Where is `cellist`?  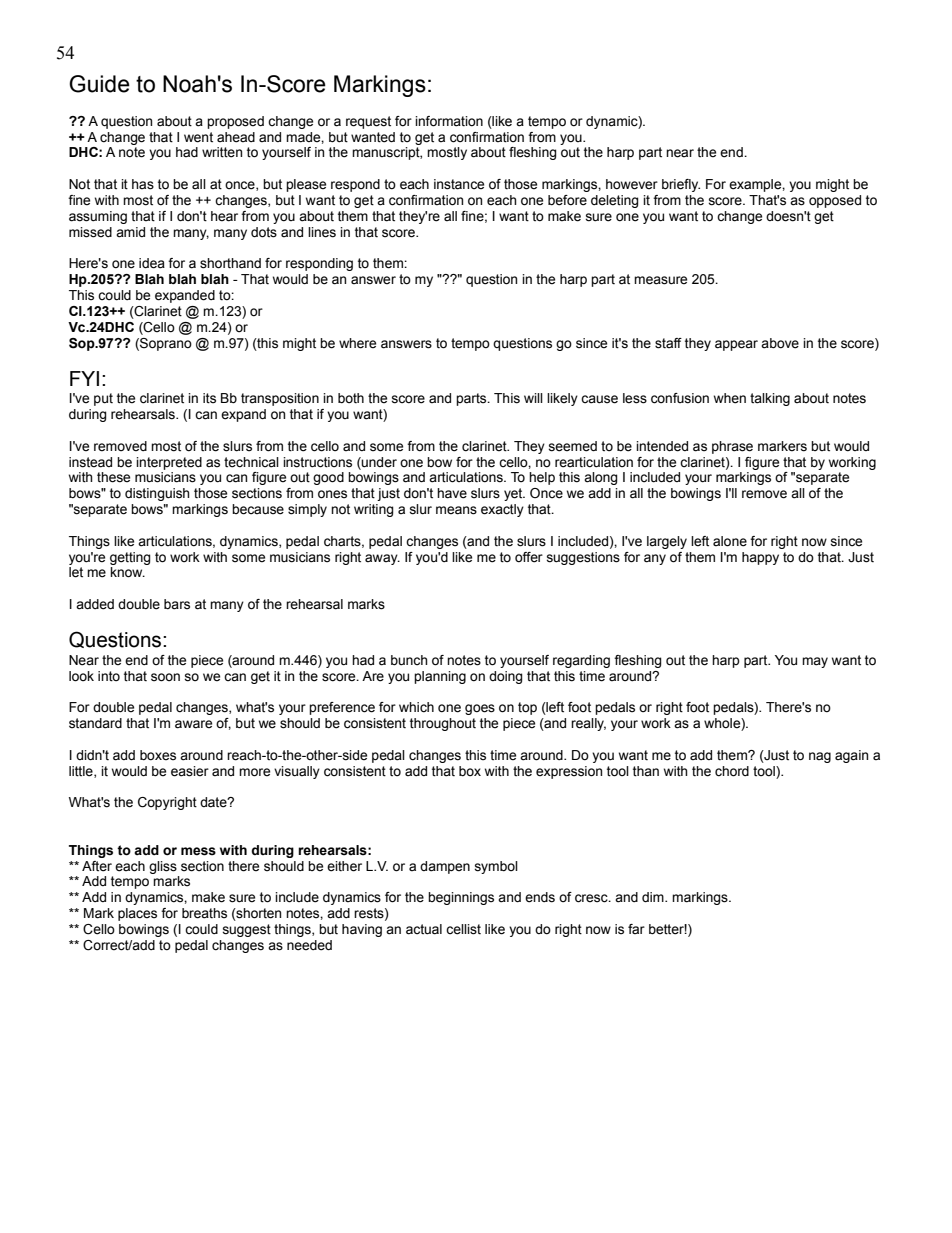
cellist is located at coordinates (463, 929).
